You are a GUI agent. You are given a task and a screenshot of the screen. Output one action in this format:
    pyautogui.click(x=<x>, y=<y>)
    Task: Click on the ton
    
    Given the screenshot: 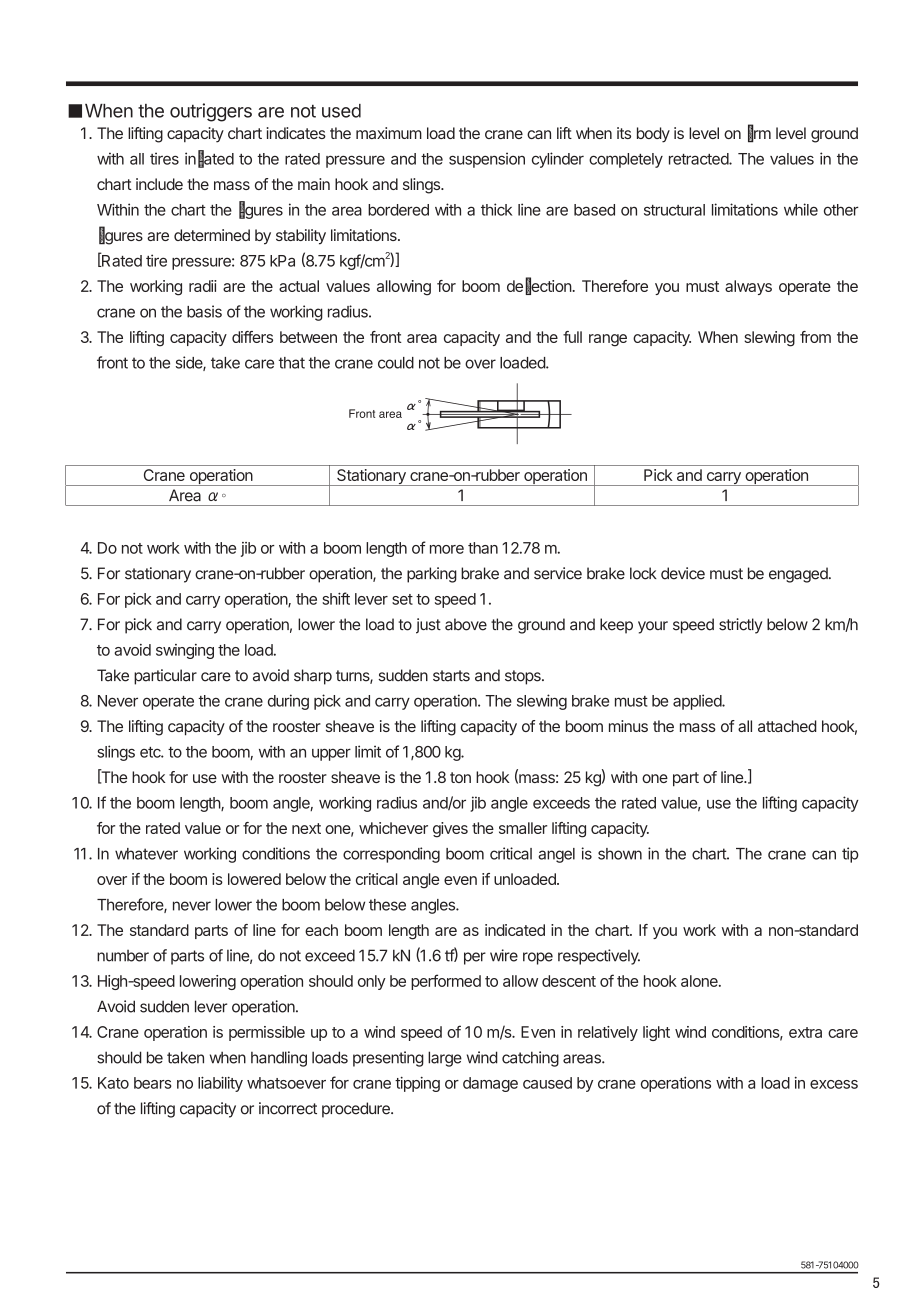 What is the action you would take?
    pyautogui.click(x=460, y=777)
